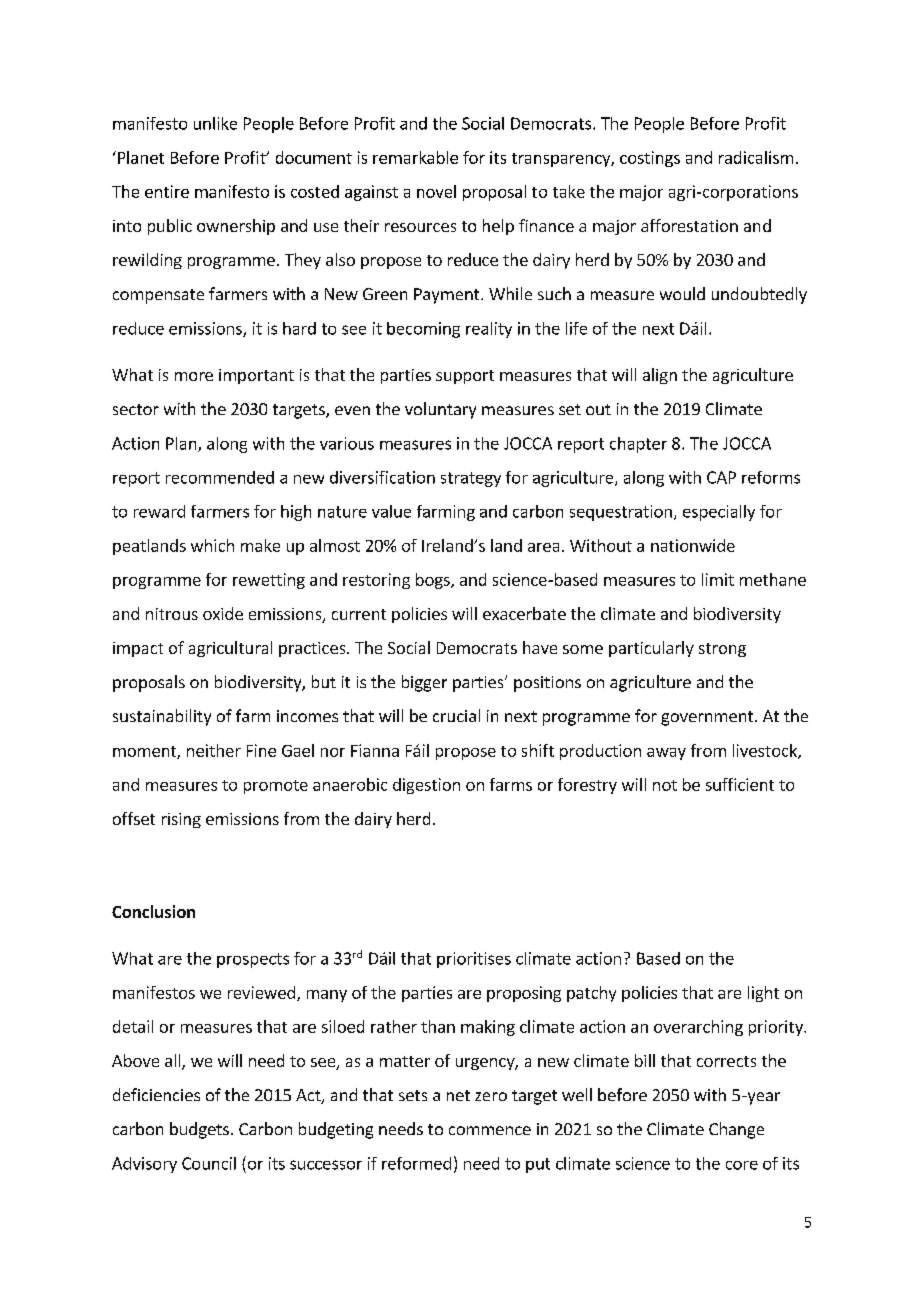 The image size is (924, 1308). What do you see at coordinates (721, 477) in the screenshot?
I see `CAP` at bounding box center [721, 477].
